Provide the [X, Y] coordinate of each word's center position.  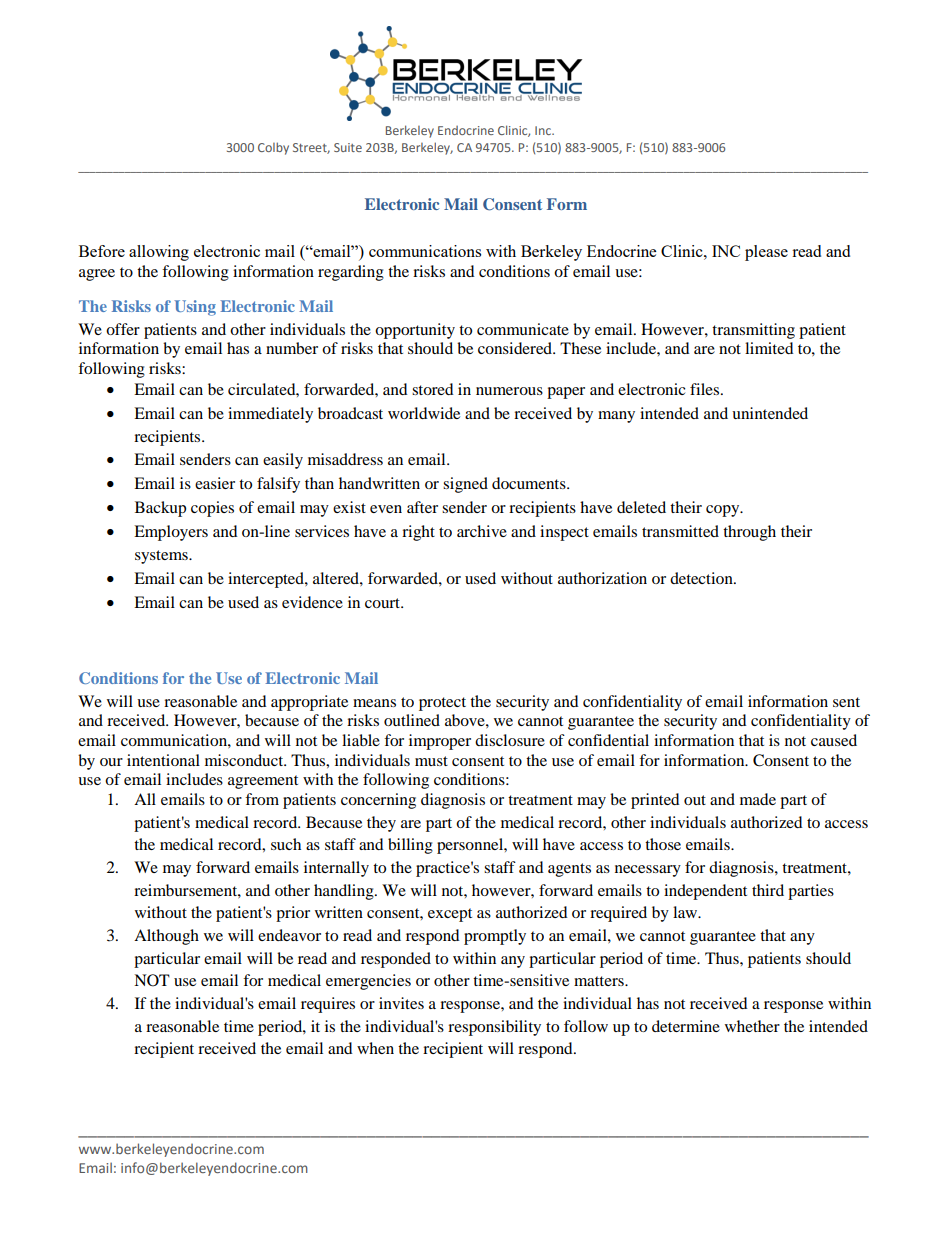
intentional [163, 760]
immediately [270, 415]
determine [686, 1026]
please [766, 253]
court [384, 603]
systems [162, 557]
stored [433, 389]
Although [166, 937]
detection [702, 578]
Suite [348, 147]
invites [401, 1003]
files [706, 389]
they [381, 824]
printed [655, 801]
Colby [273, 148]
